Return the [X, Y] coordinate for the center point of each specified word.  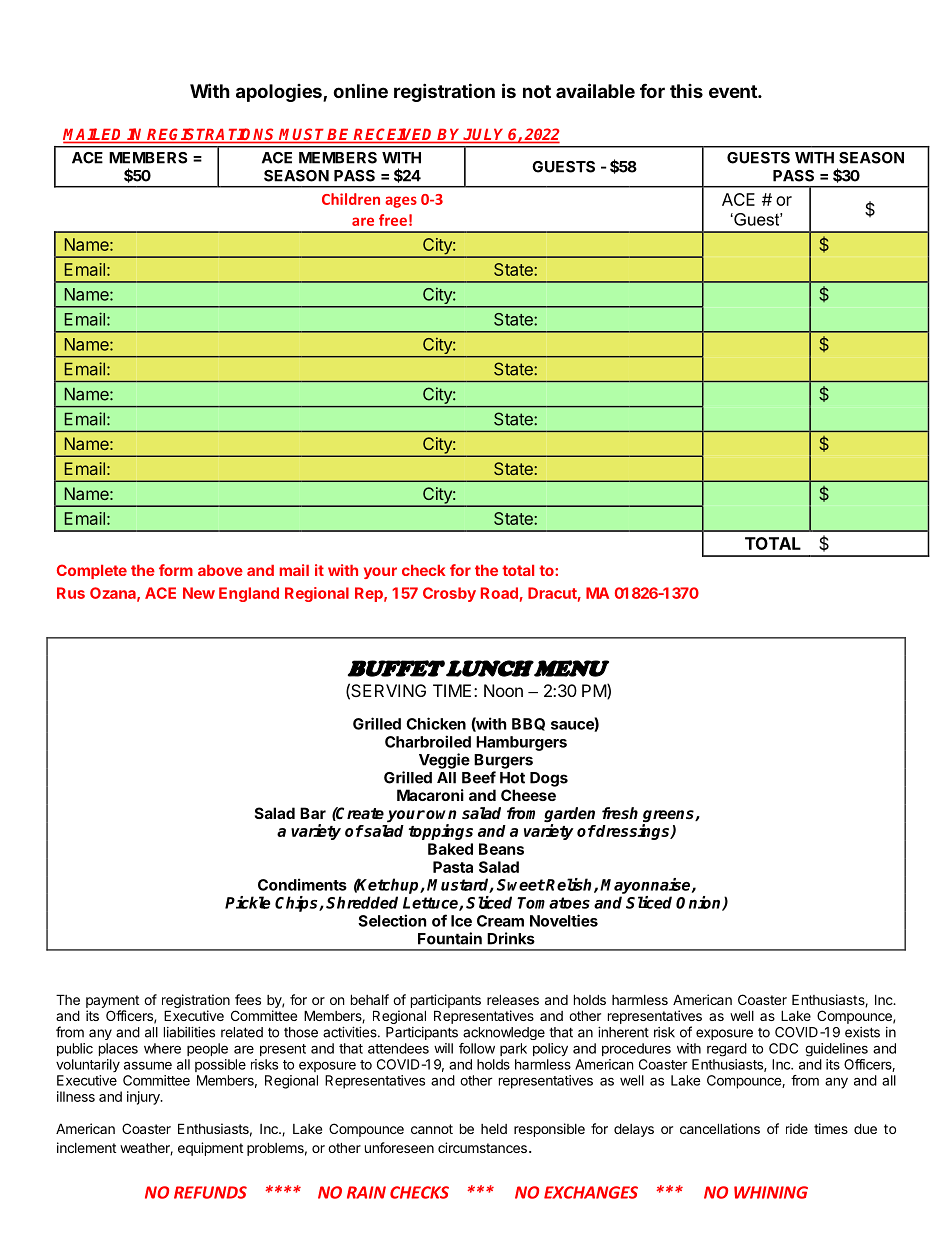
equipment [210, 1149]
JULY [485, 135]
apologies [280, 93]
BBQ [528, 724]
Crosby [449, 594]
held [494, 1129]
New [199, 593]
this [686, 91]
